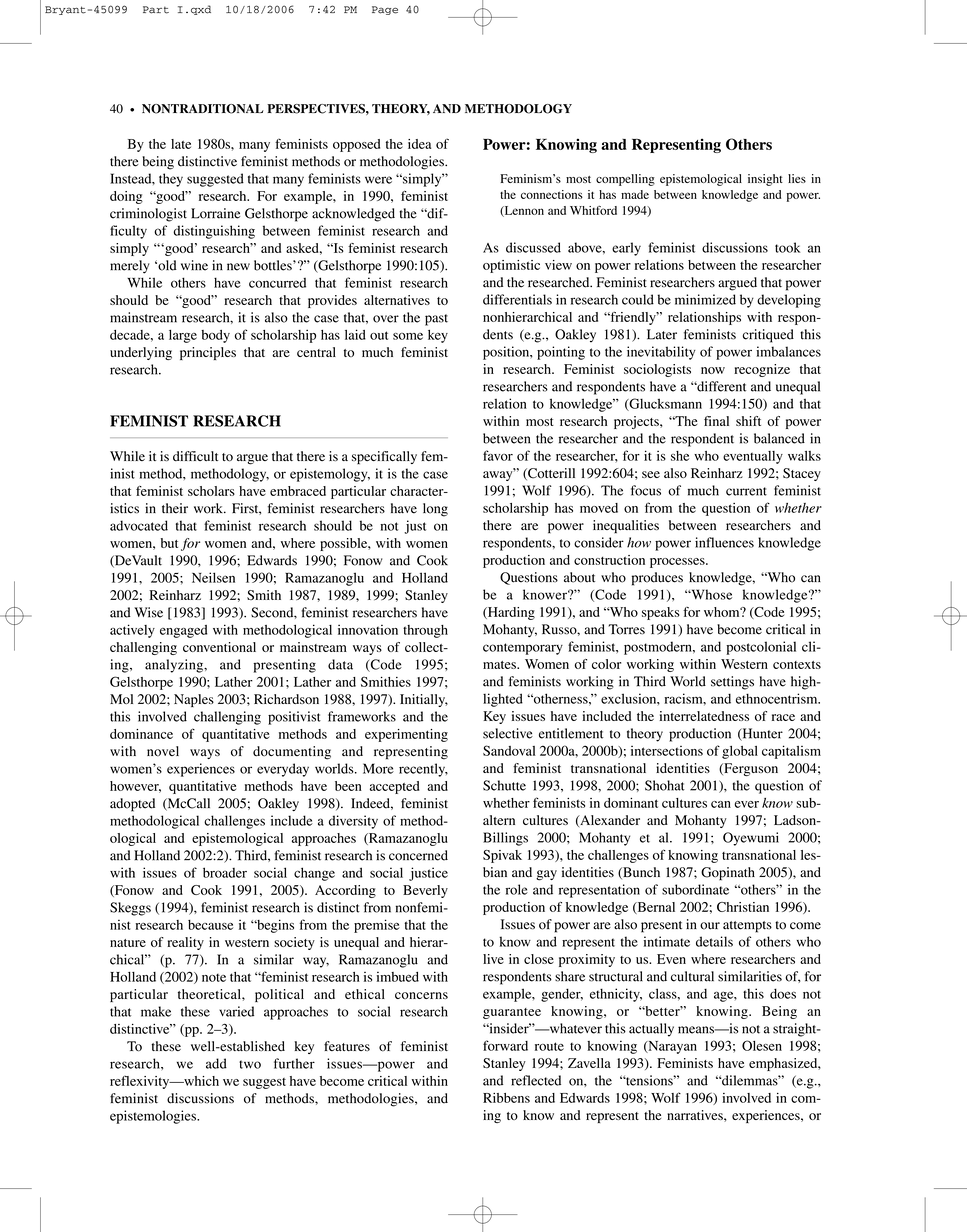 The image size is (967, 1232). What do you see at coordinates (435, 510) in the screenshot?
I see `long` at bounding box center [435, 510].
